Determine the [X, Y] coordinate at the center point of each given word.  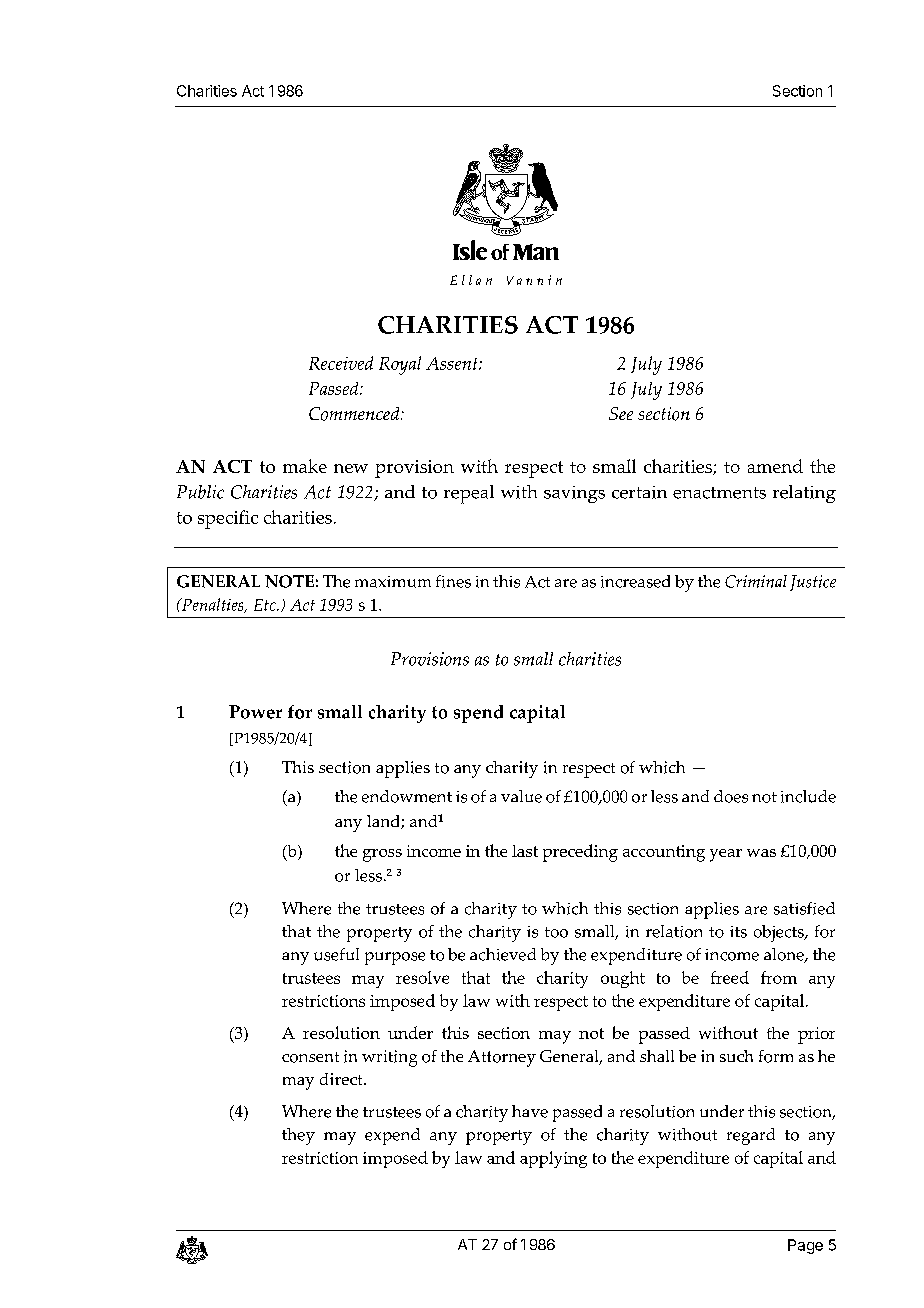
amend [775, 466]
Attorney [502, 1058]
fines [453, 581]
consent [310, 1057]
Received [341, 363]
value [521, 796]
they [298, 1136]
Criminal [756, 581]
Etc [266, 605]
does [731, 796]
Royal [400, 365]
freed [730, 977]
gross [382, 855]
